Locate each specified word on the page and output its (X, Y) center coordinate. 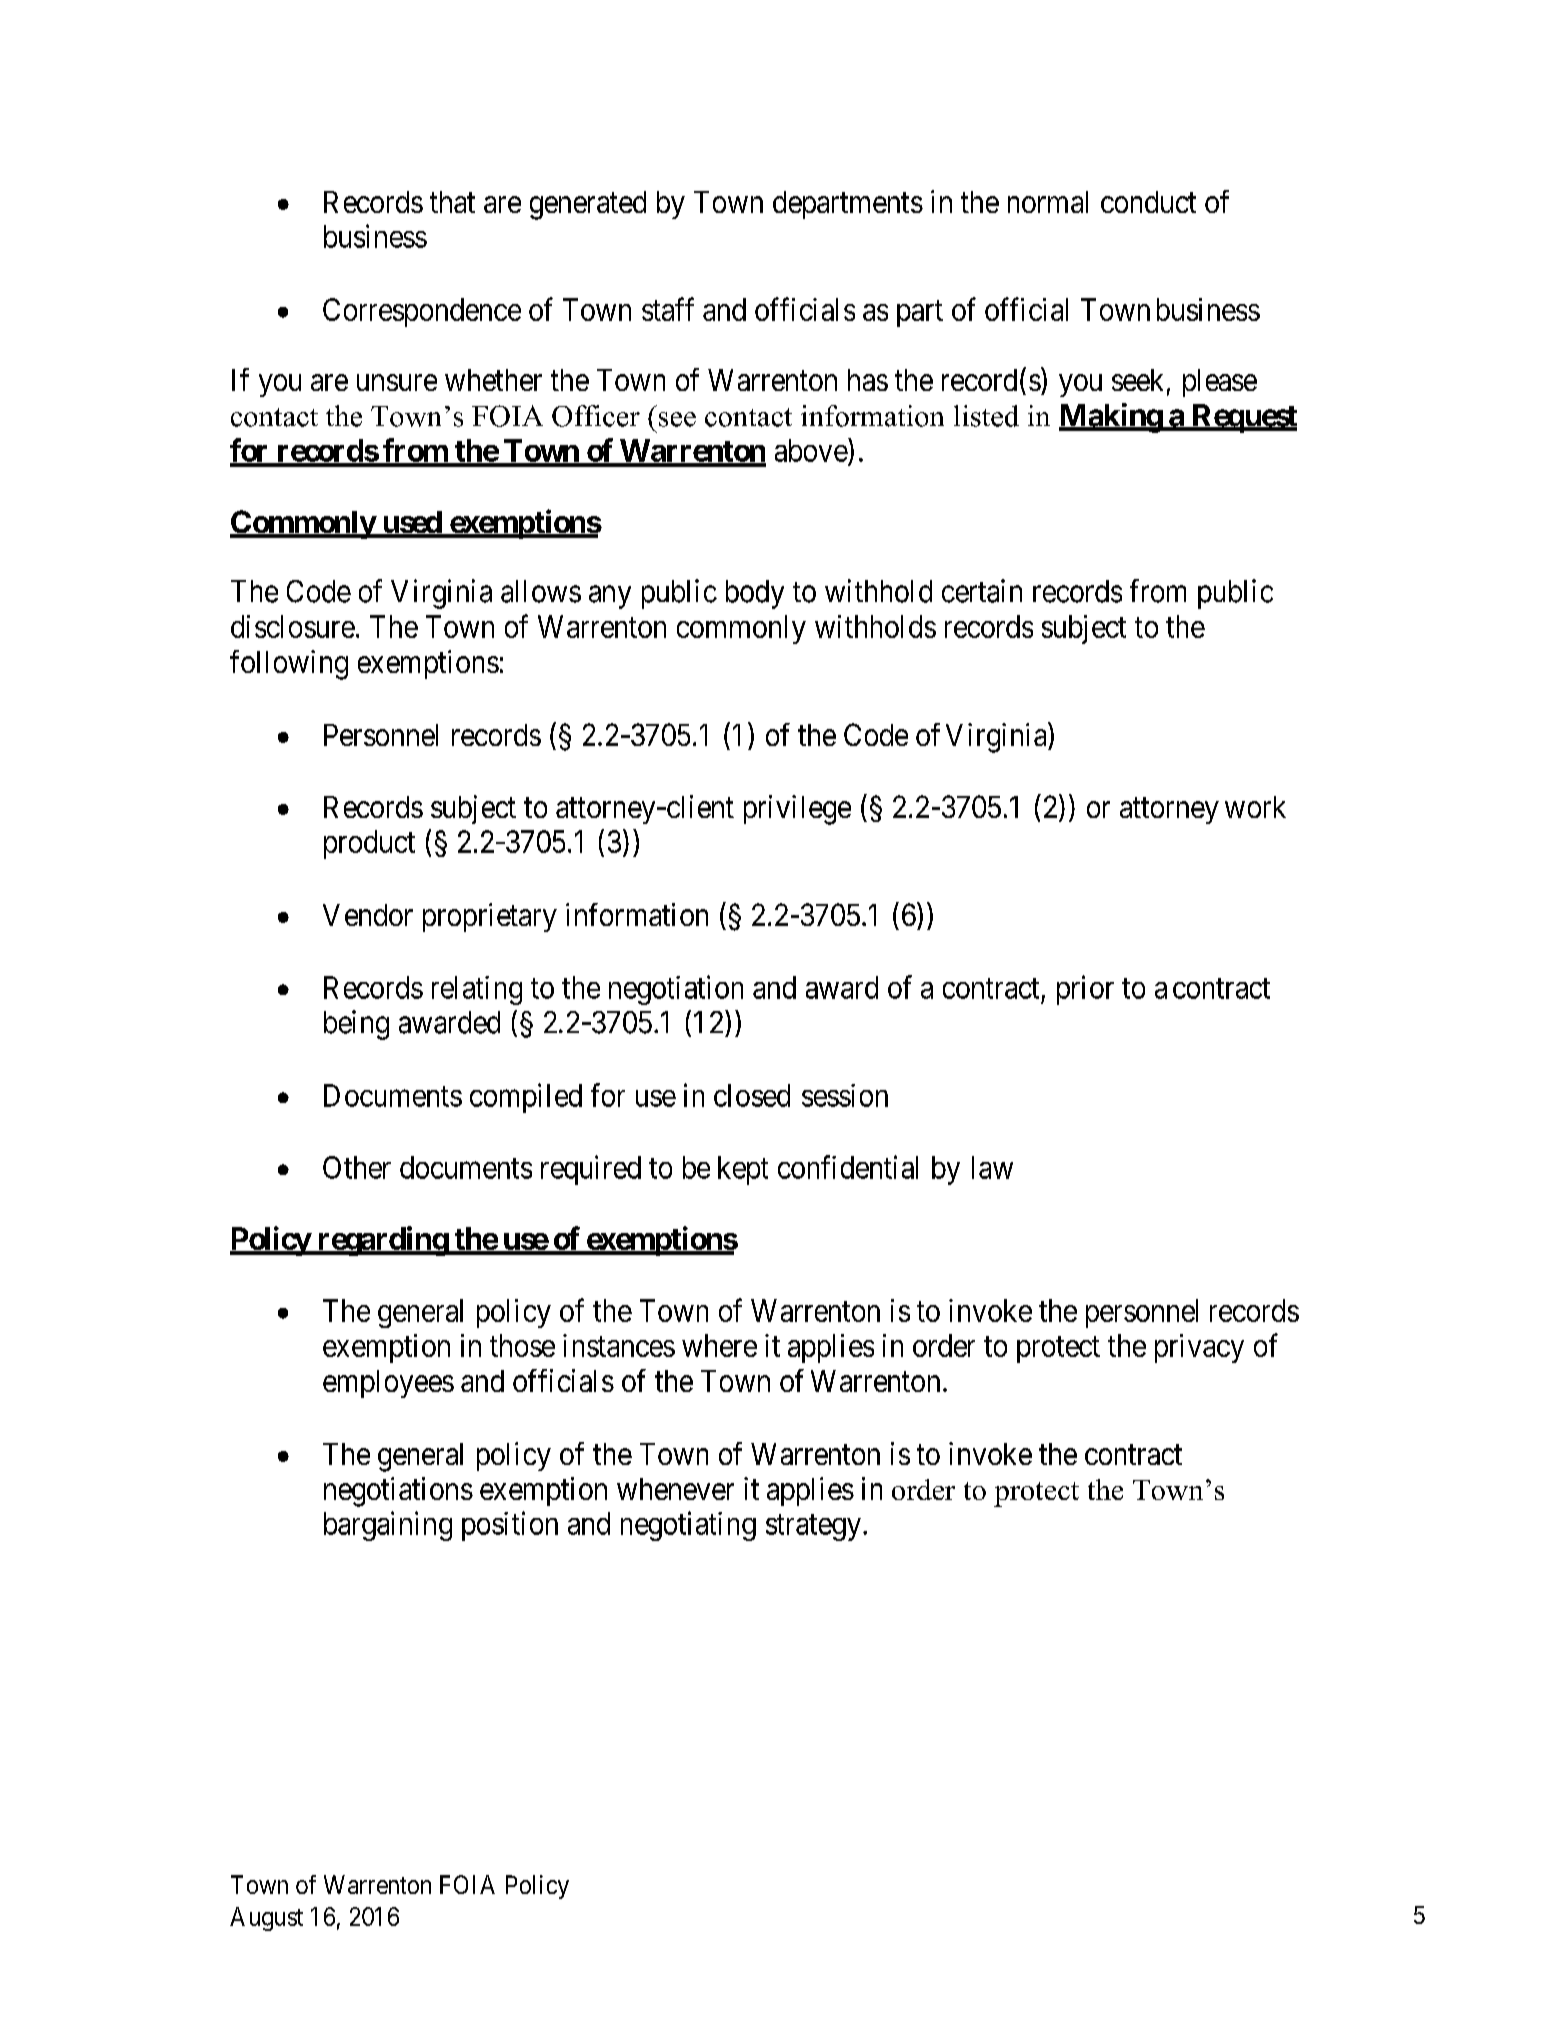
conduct (1148, 202)
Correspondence (422, 312)
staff (668, 309)
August (266, 1919)
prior (1085, 990)
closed (752, 1095)
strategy (815, 1527)
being (356, 1025)
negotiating (688, 1526)
